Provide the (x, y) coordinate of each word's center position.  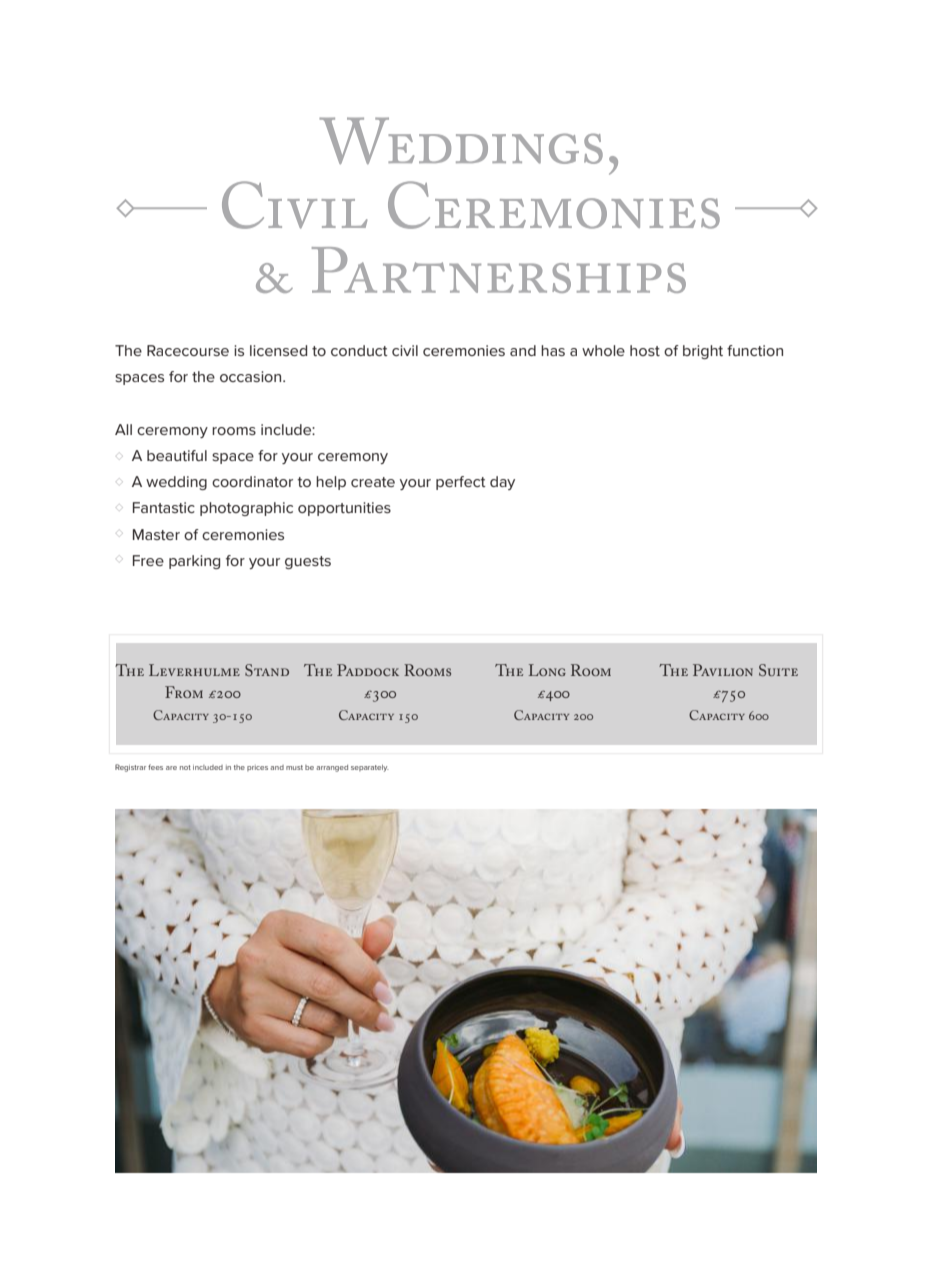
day (502, 483)
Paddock (368, 670)
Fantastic (164, 507)
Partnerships (499, 270)
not (185, 767)
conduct (359, 350)
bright (703, 352)
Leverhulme (194, 670)
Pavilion (723, 670)
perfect (461, 483)
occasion (252, 376)
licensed (278, 350)
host (645, 350)
